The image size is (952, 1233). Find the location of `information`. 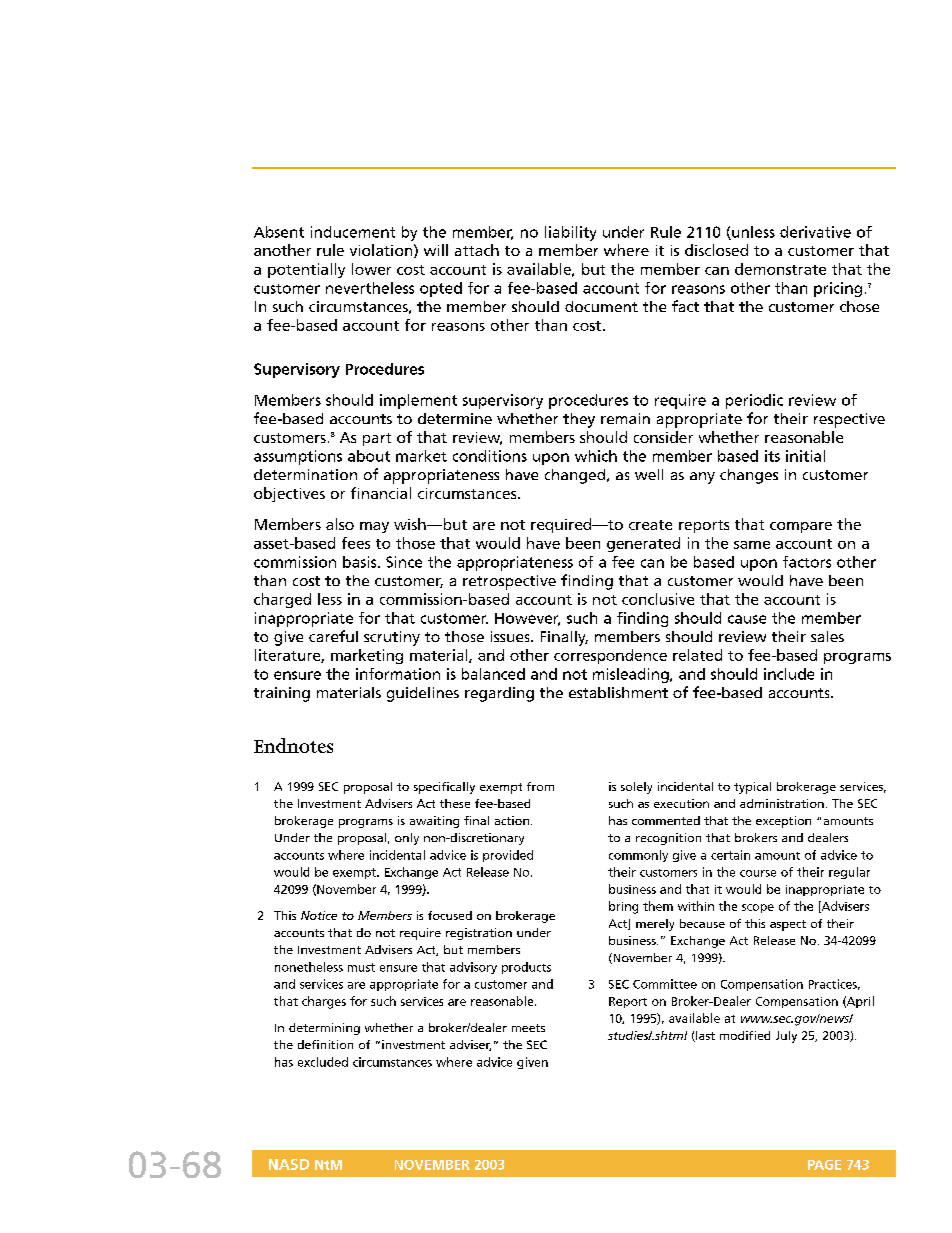

information is located at coordinates (398, 674).
